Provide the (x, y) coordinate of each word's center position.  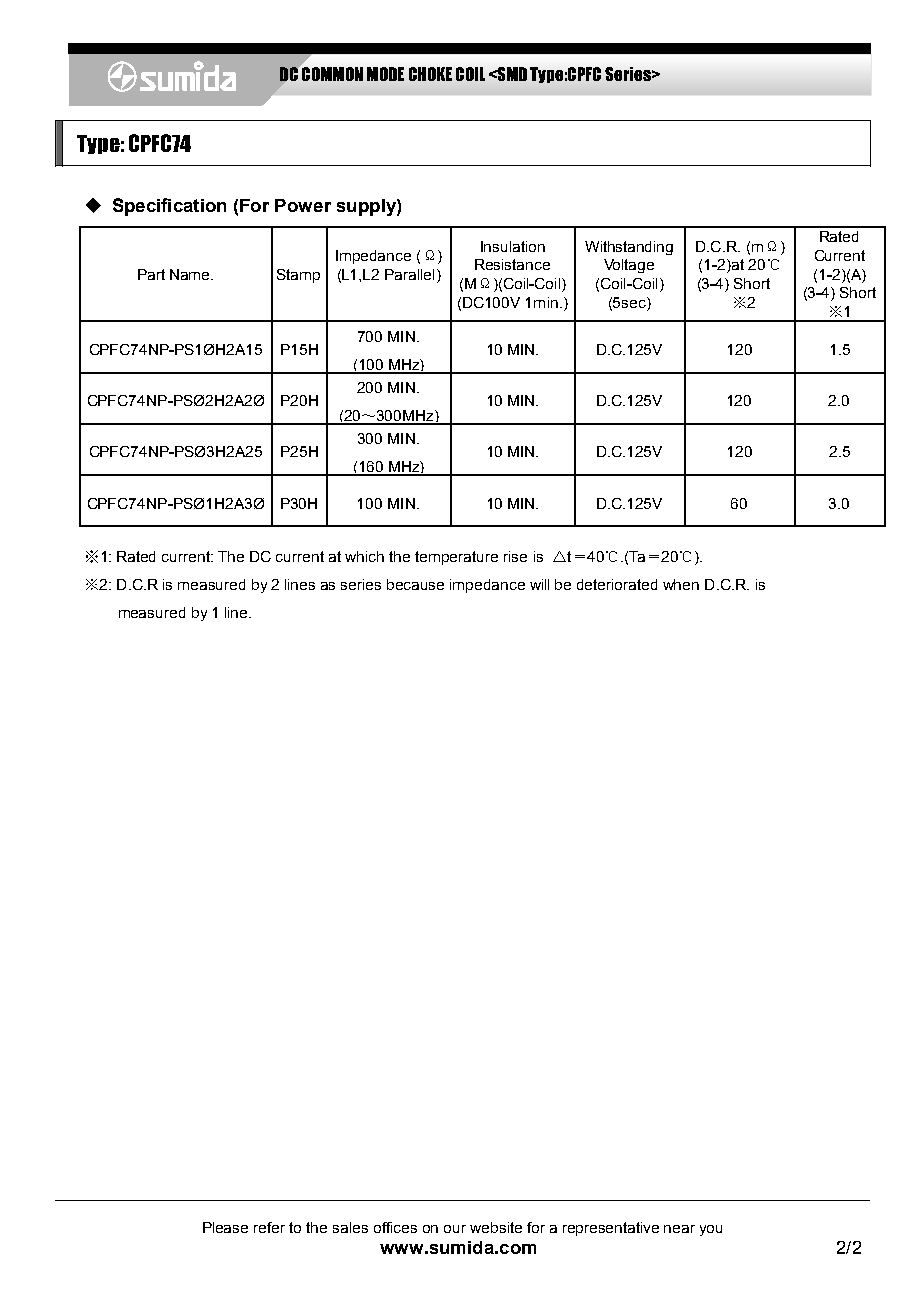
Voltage (629, 266)
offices (395, 1227)
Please (225, 1227)
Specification (169, 207)
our (455, 1229)
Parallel (409, 274)
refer (269, 1227)
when (681, 584)
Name (191, 274)
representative (611, 1229)
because (415, 584)
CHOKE (430, 74)
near (679, 1229)
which (364, 556)
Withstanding (629, 248)
